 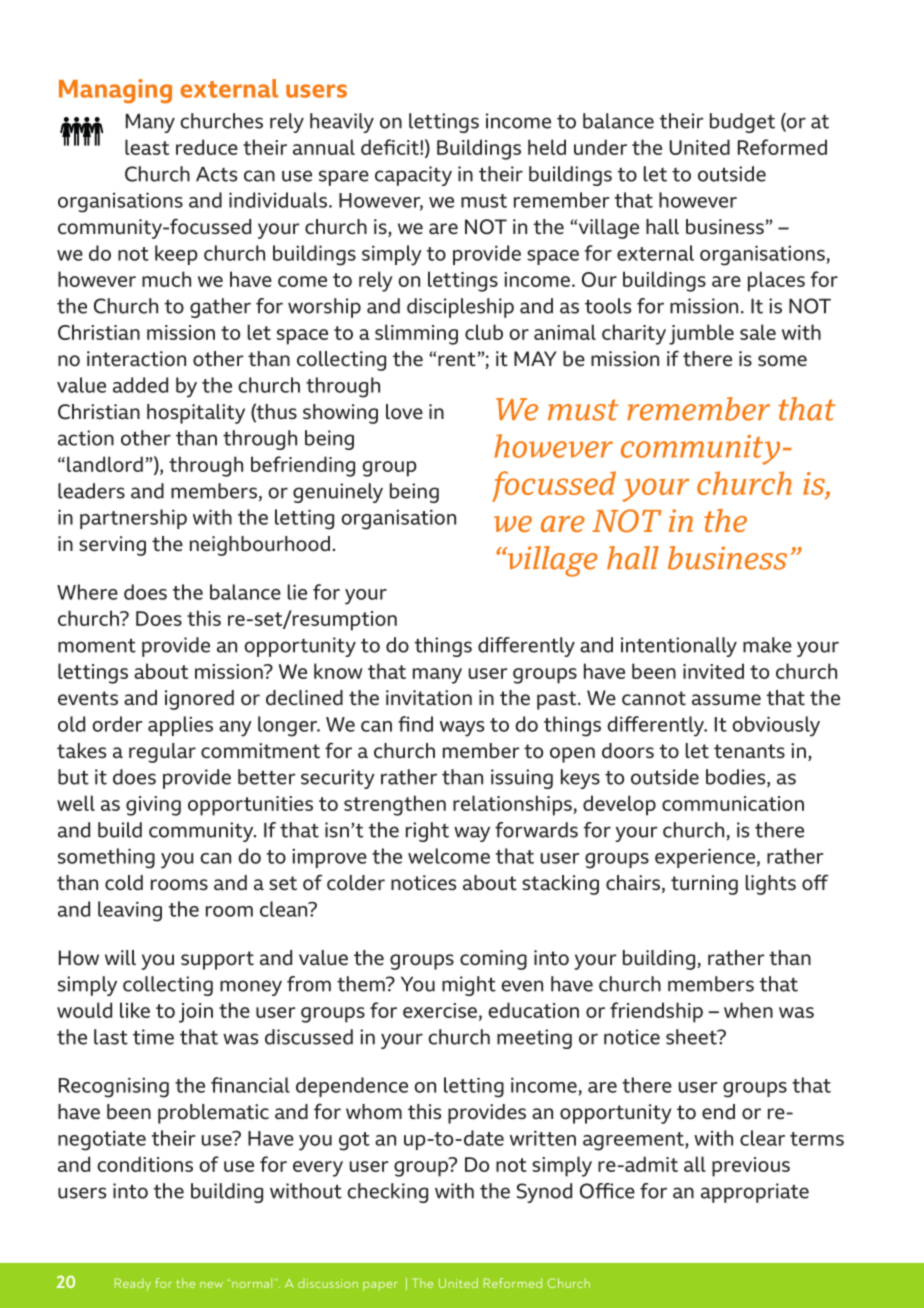 I want to click on ignored, so click(x=199, y=700).
